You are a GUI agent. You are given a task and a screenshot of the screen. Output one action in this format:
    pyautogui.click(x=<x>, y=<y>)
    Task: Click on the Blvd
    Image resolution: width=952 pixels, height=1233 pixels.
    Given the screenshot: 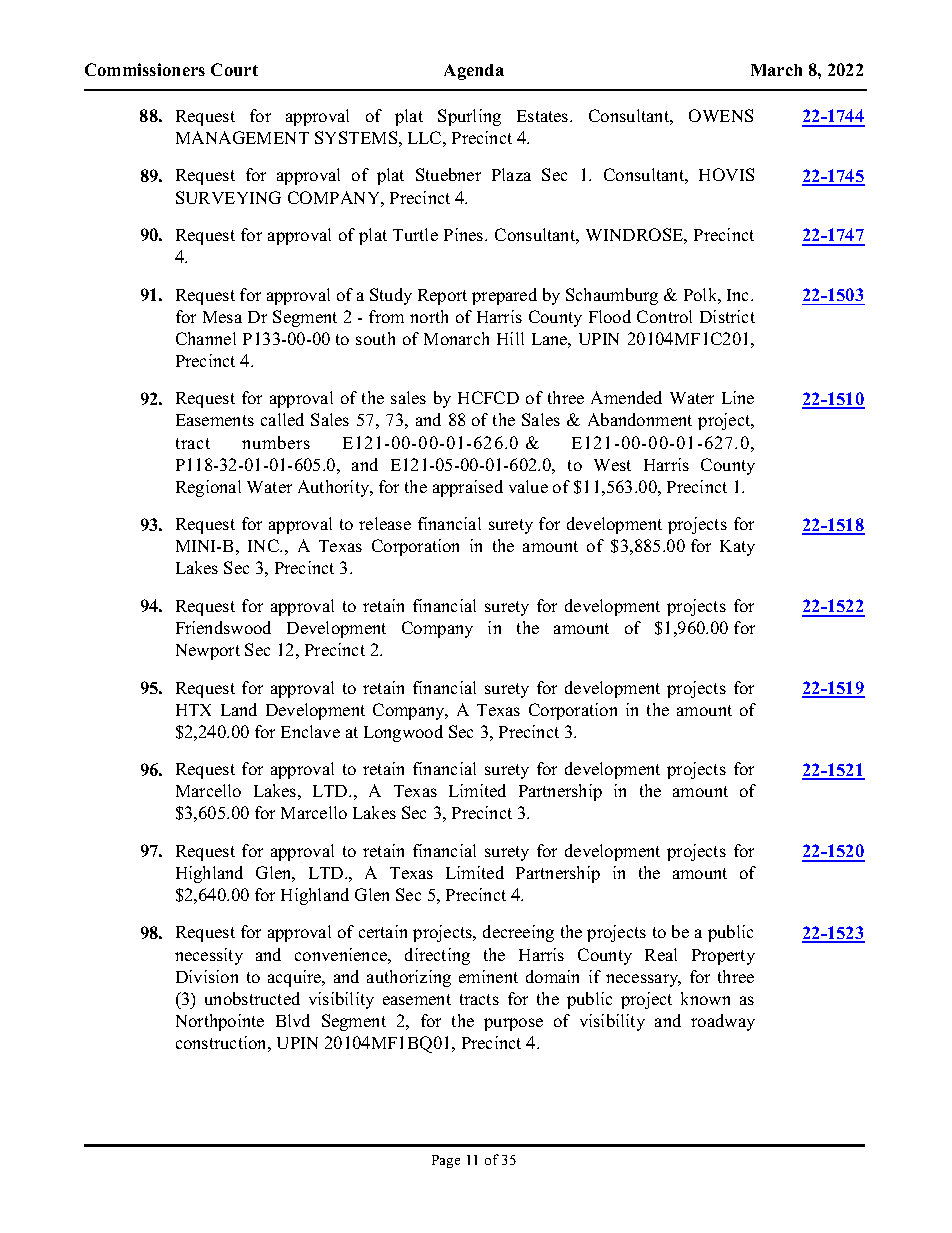 What is the action you would take?
    pyautogui.click(x=293, y=1020)
